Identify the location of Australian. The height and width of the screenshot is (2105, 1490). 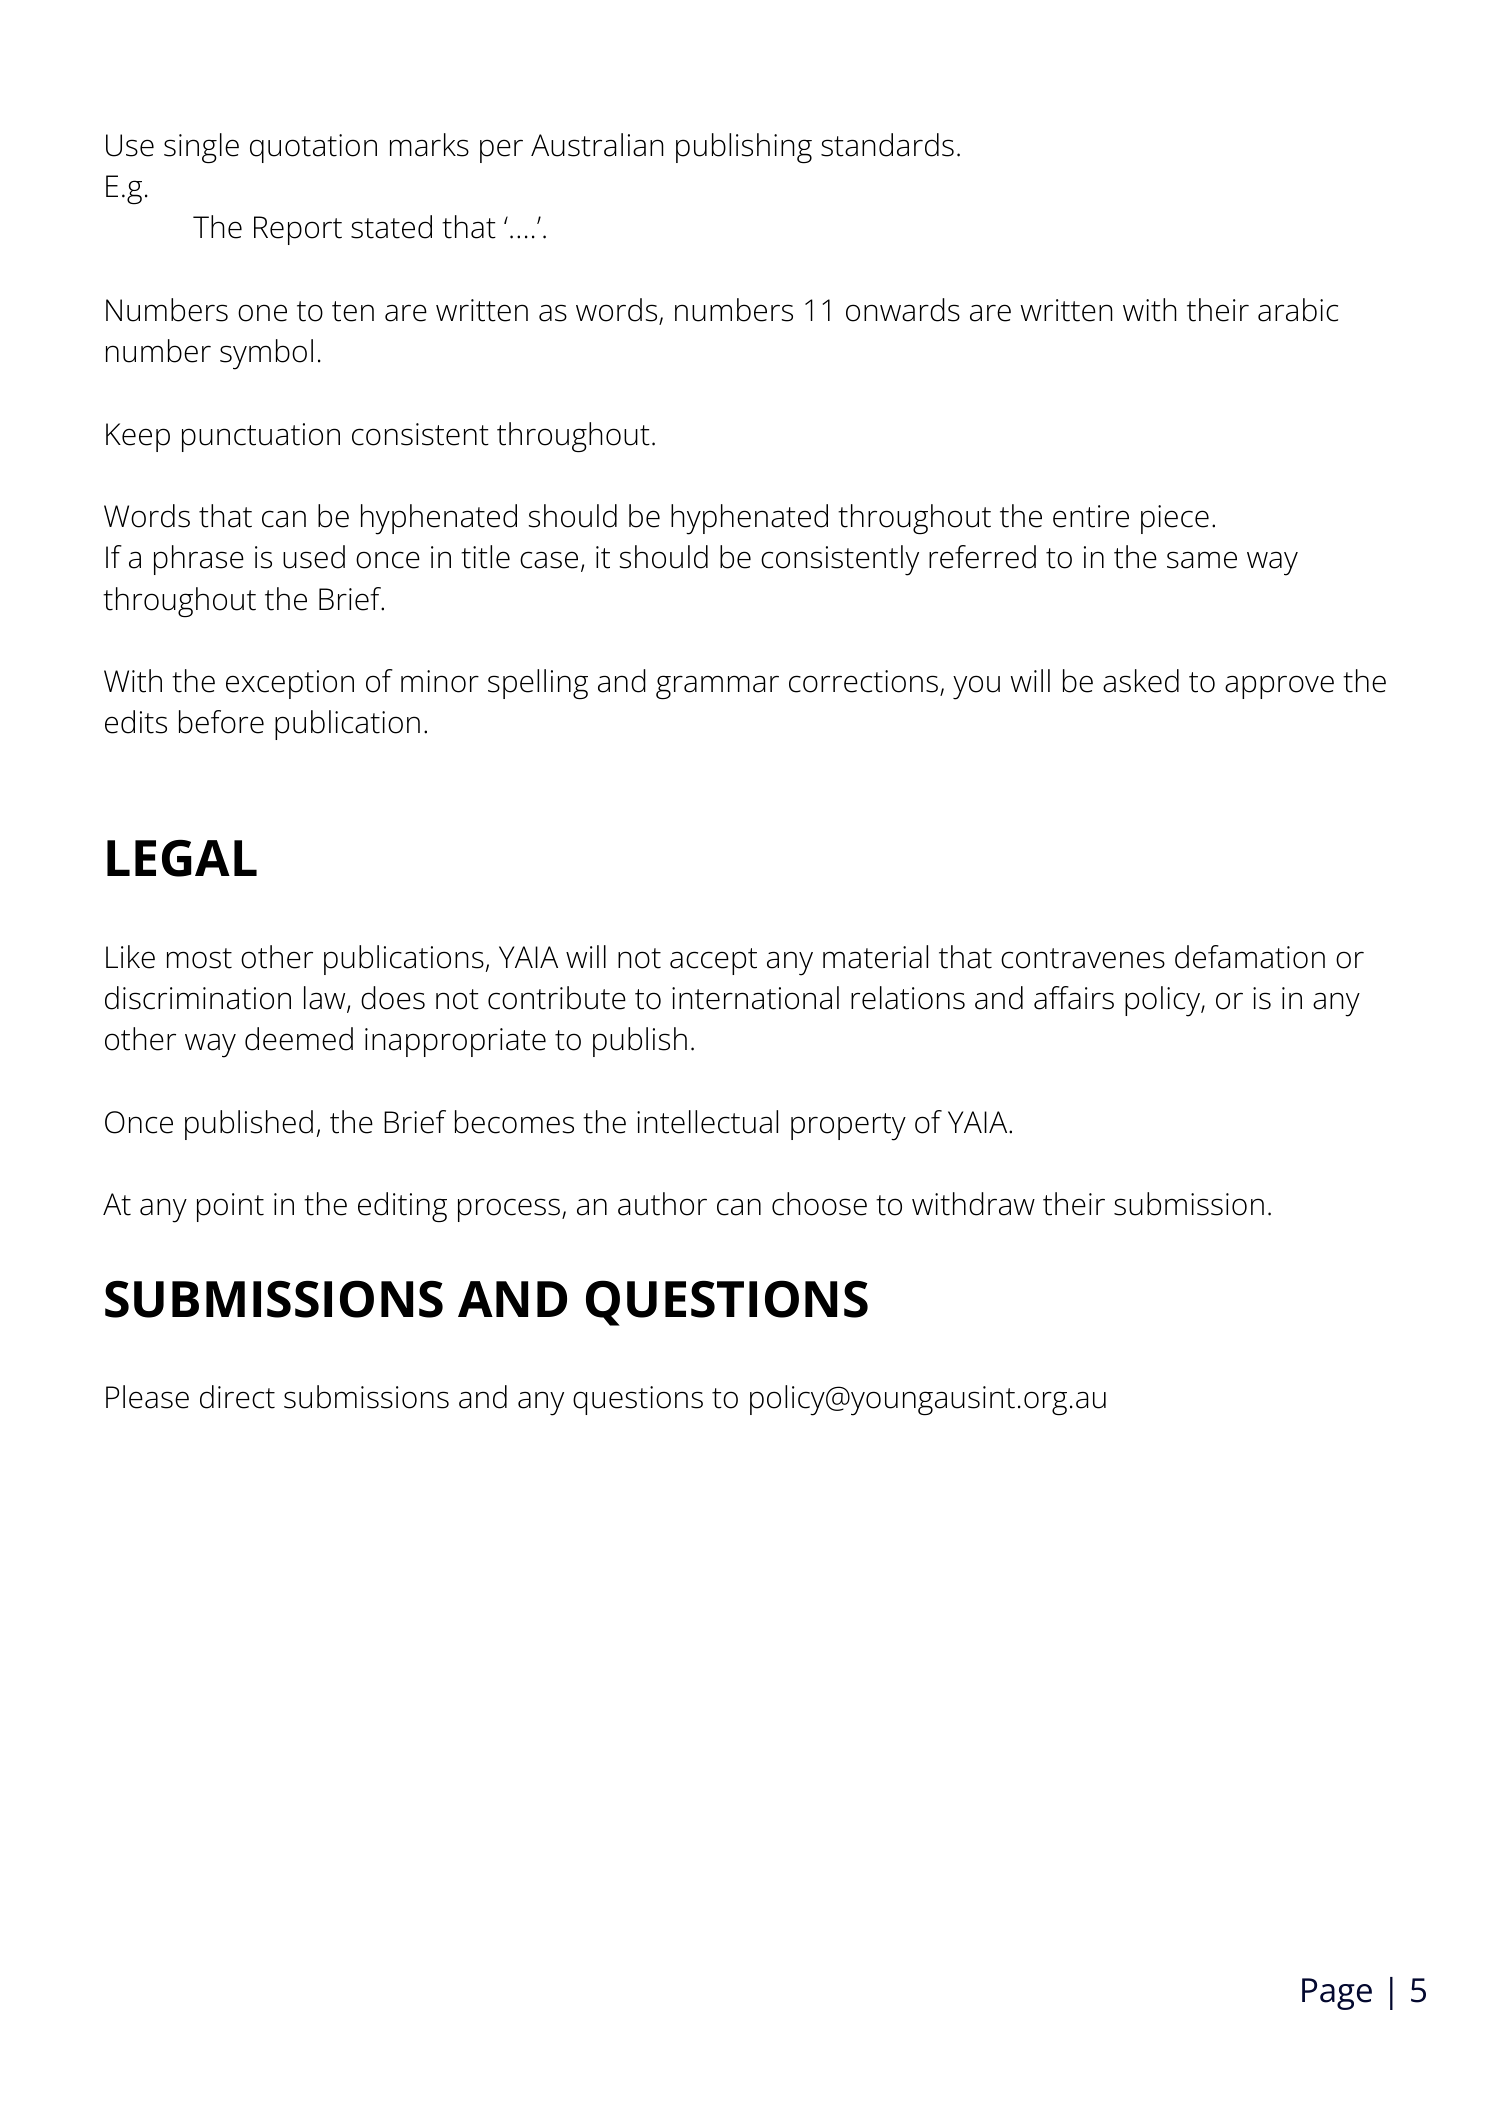
(597, 145).
